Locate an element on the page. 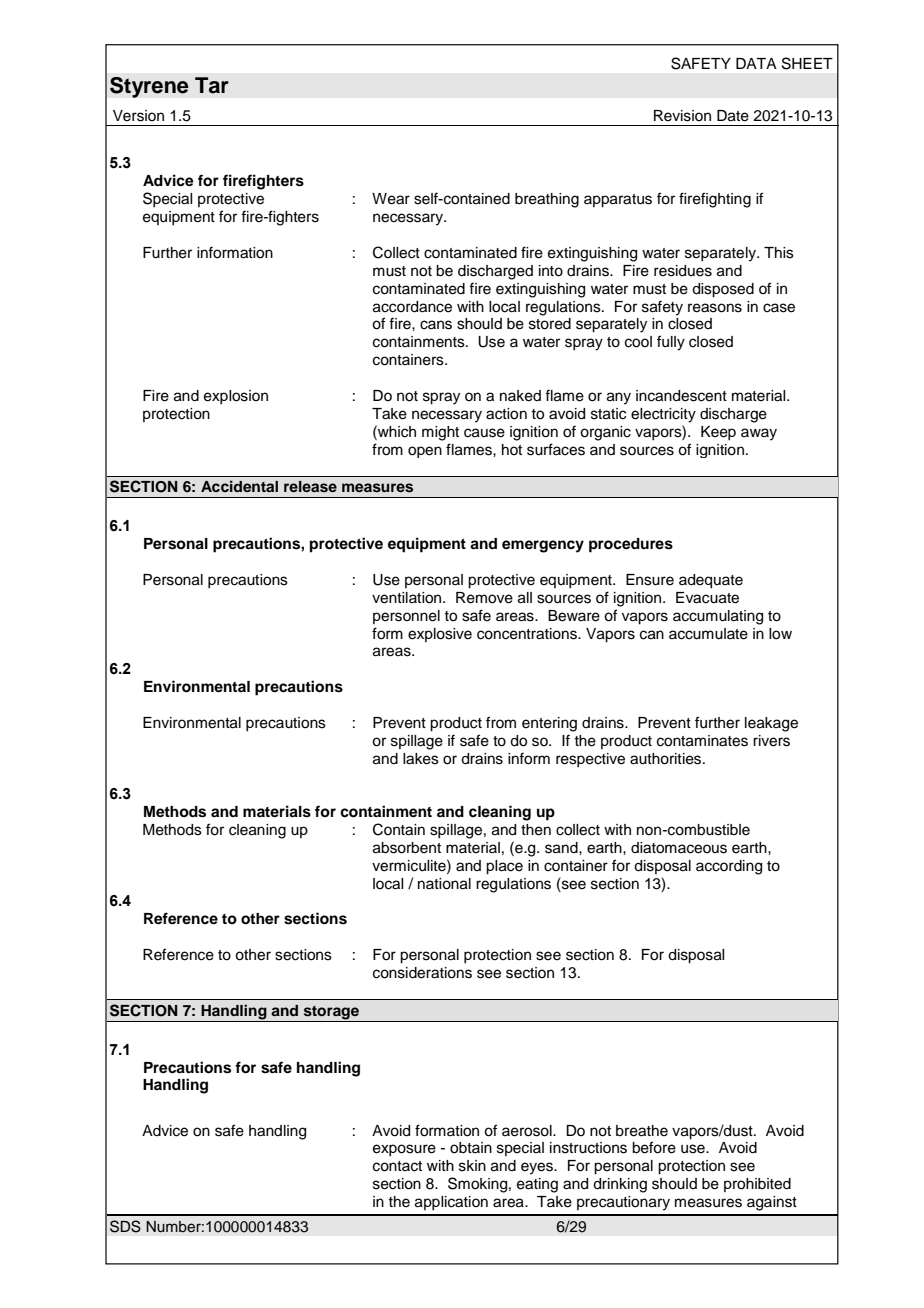 This page has width=924, height=1308. Accidental is located at coordinates (239, 486).
